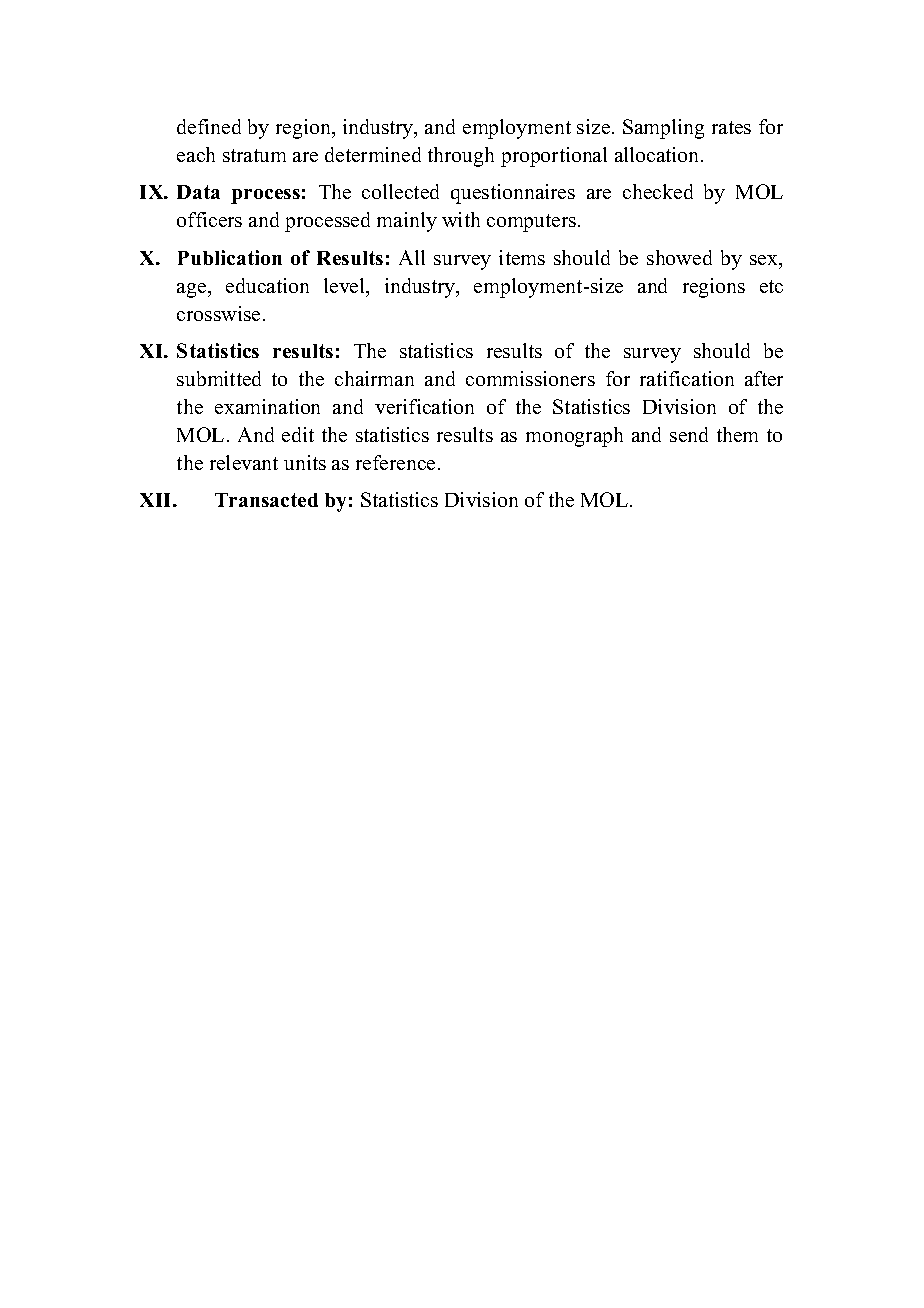 The width and height of the screenshot is (924, 1308). What do you see at coordinates (254, 155) in the screenshot?
I see `stratum` at bounding box center [254, 155].
